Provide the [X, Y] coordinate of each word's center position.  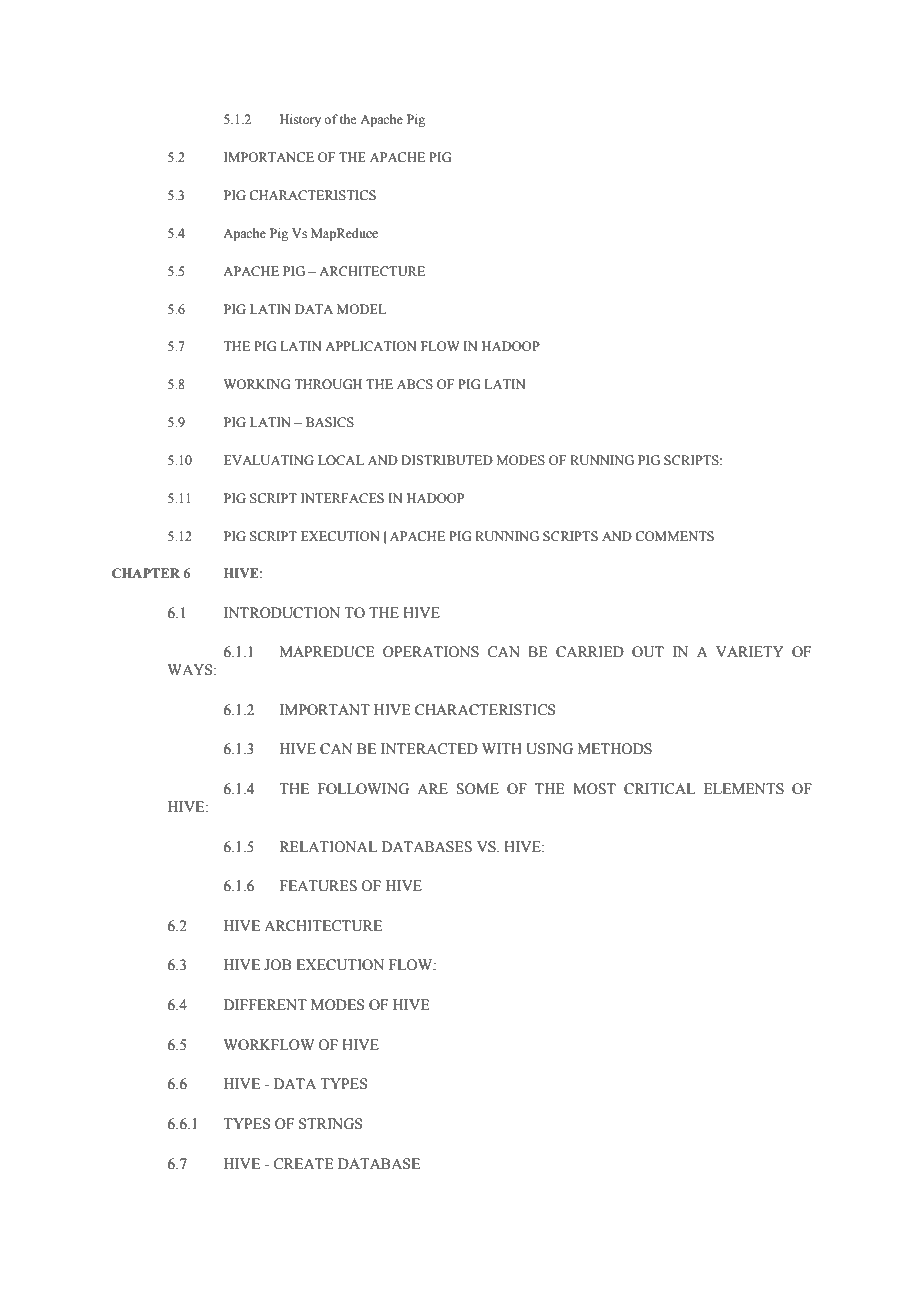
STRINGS [331, 1124]
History [300, 120]
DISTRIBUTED [447, 460]
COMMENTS [674, 536]
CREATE [303, 1164]
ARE [432, 788]
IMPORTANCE [269, 157]
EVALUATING [269, 460]
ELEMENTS [744, 789]
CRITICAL [659, 789]
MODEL [361, 309]
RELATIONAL [328, 847]
